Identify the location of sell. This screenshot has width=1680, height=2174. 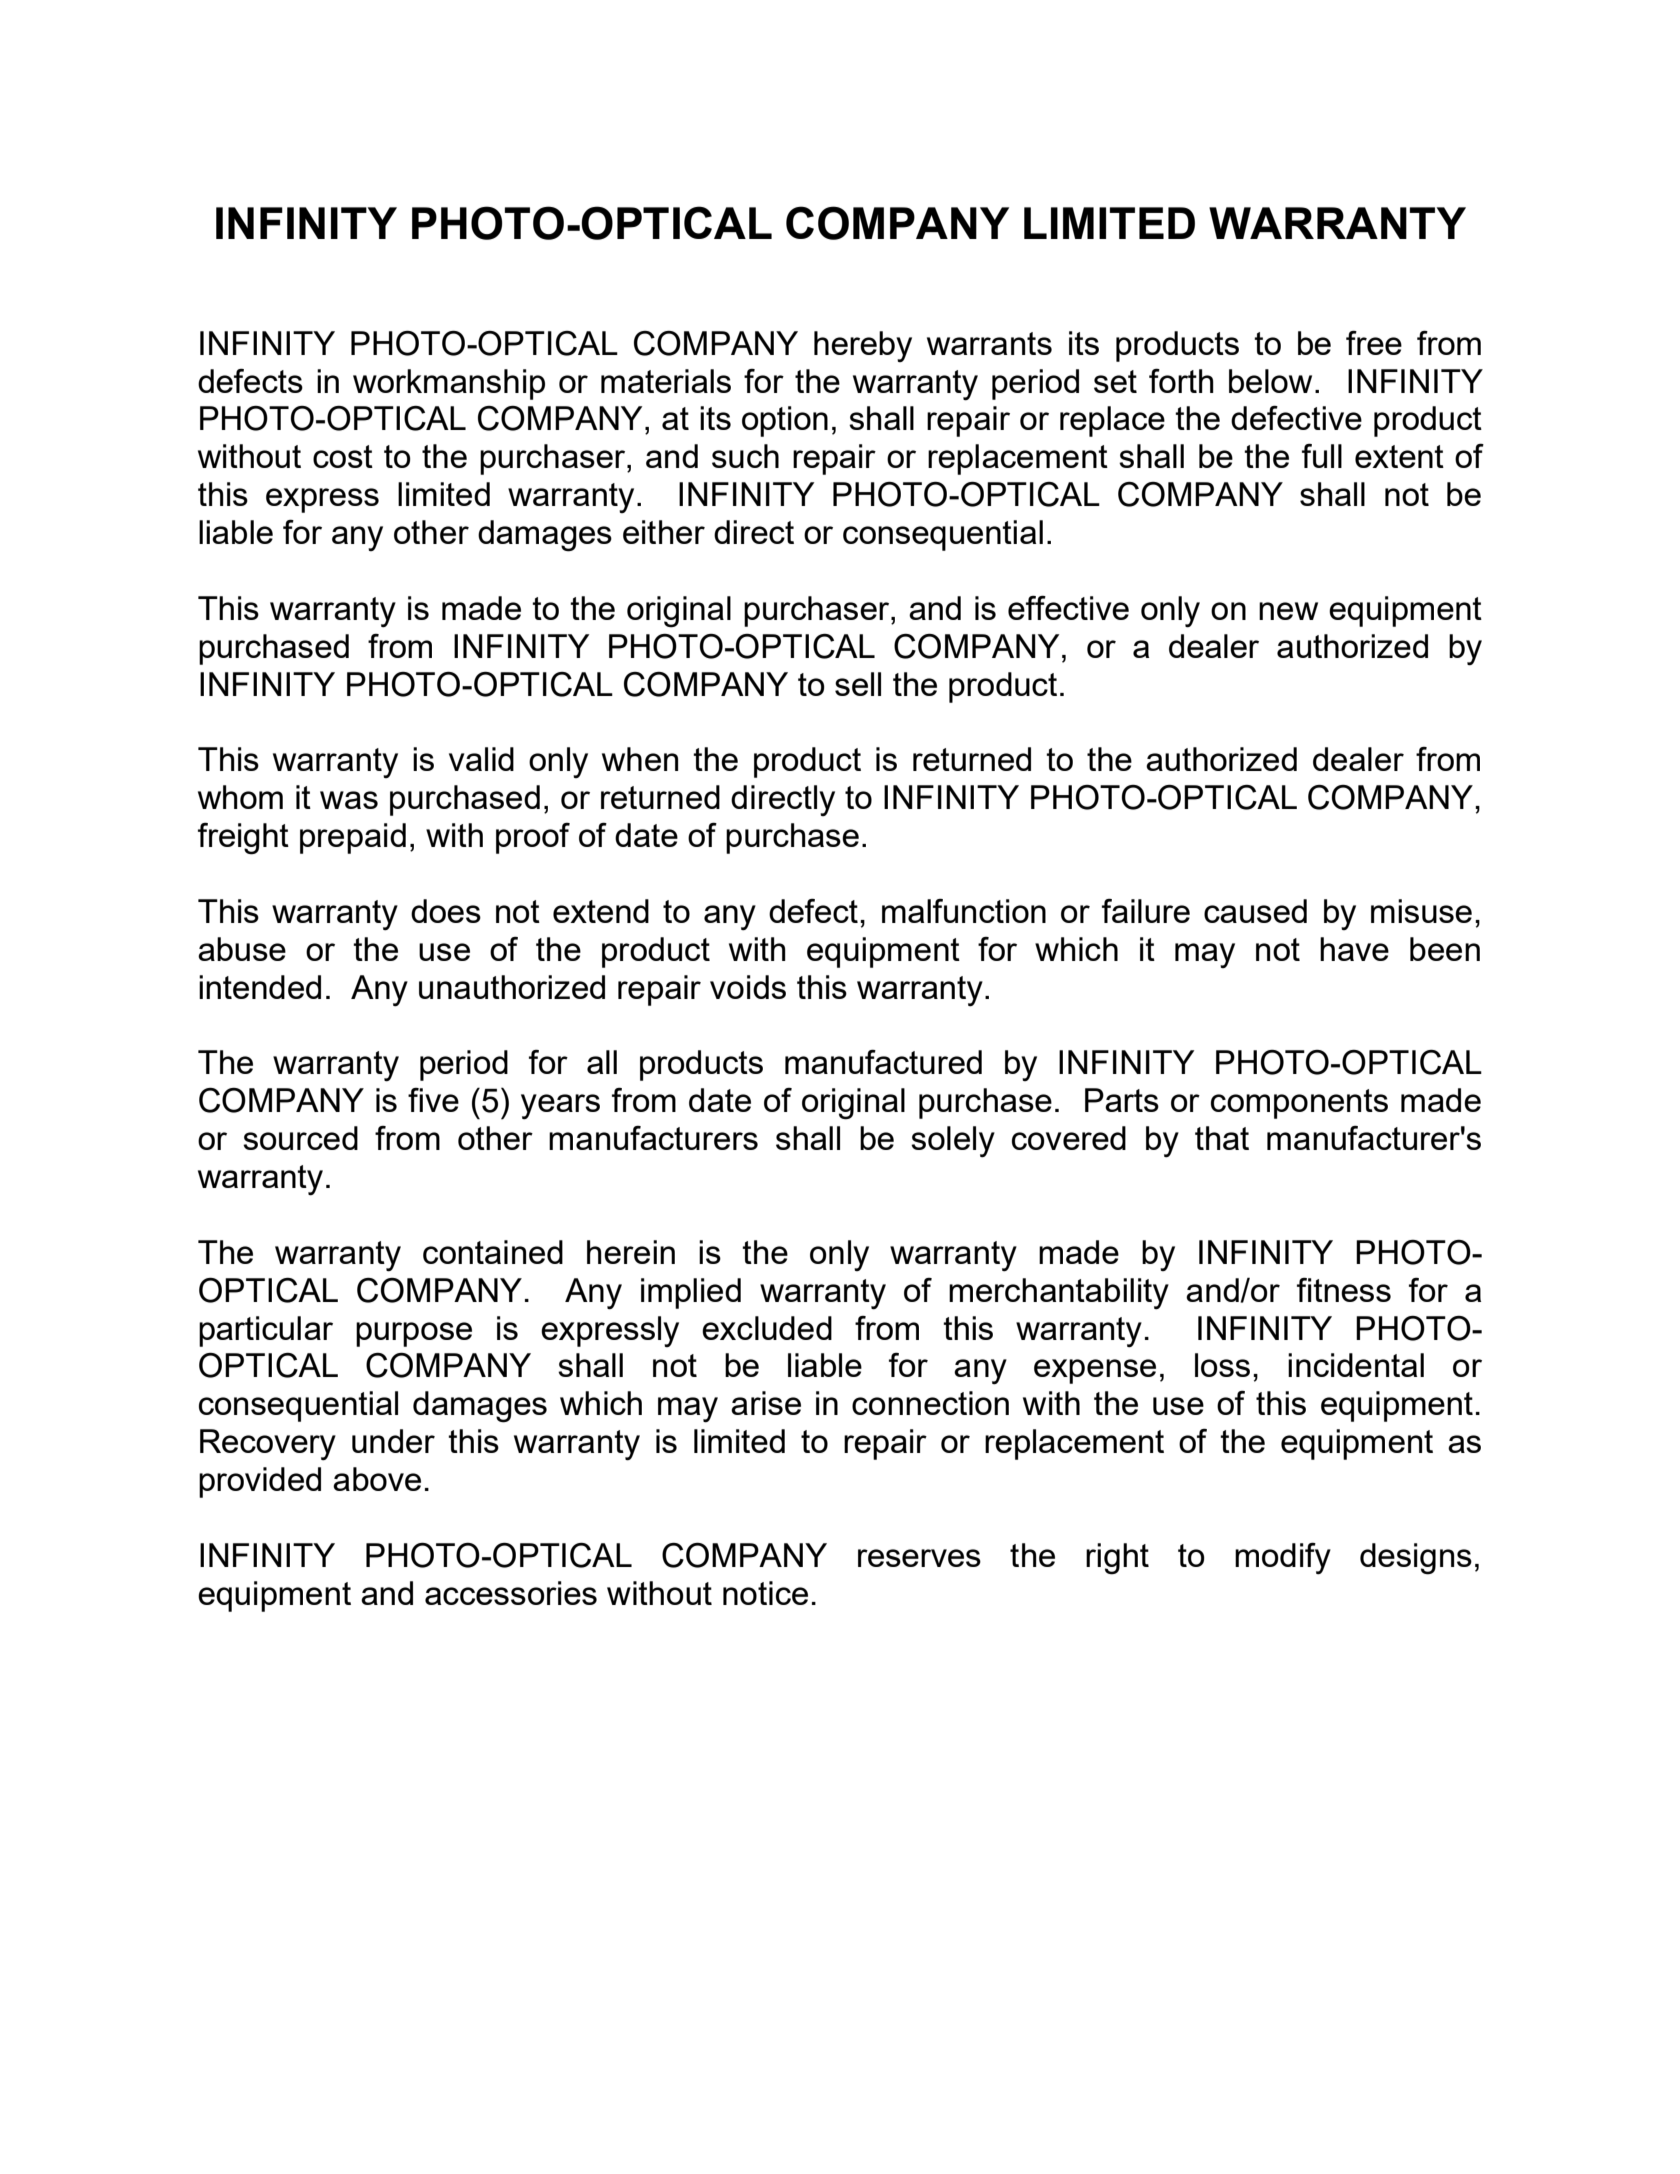
(858, 684).
